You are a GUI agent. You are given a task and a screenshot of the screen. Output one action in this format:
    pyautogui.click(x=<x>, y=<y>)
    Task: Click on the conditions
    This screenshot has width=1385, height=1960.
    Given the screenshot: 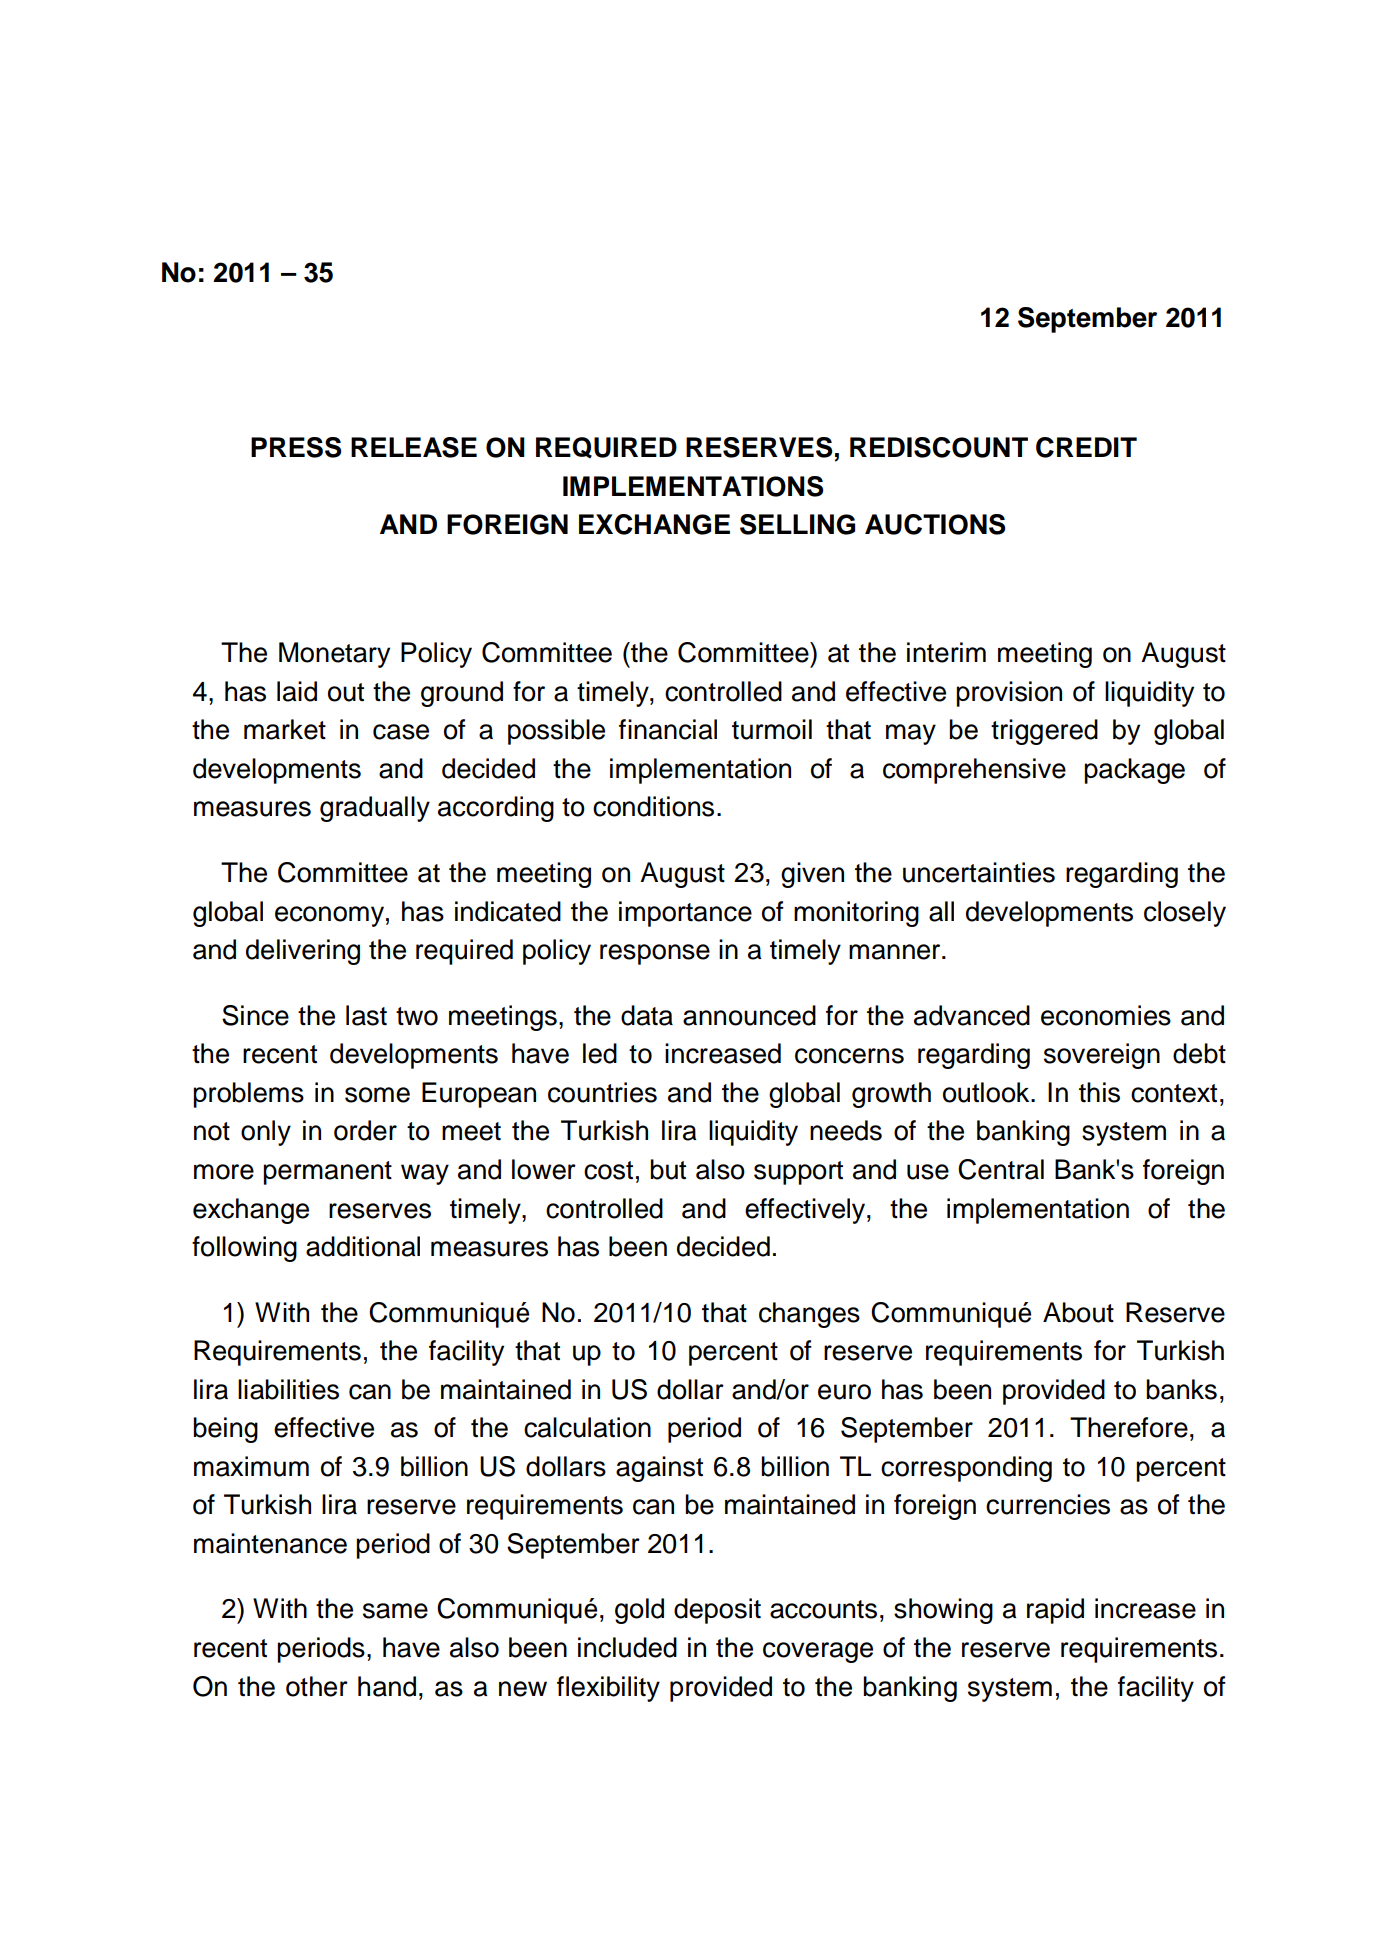 What is the action you would take?
    pyautogui.click(x=653, y=806)
